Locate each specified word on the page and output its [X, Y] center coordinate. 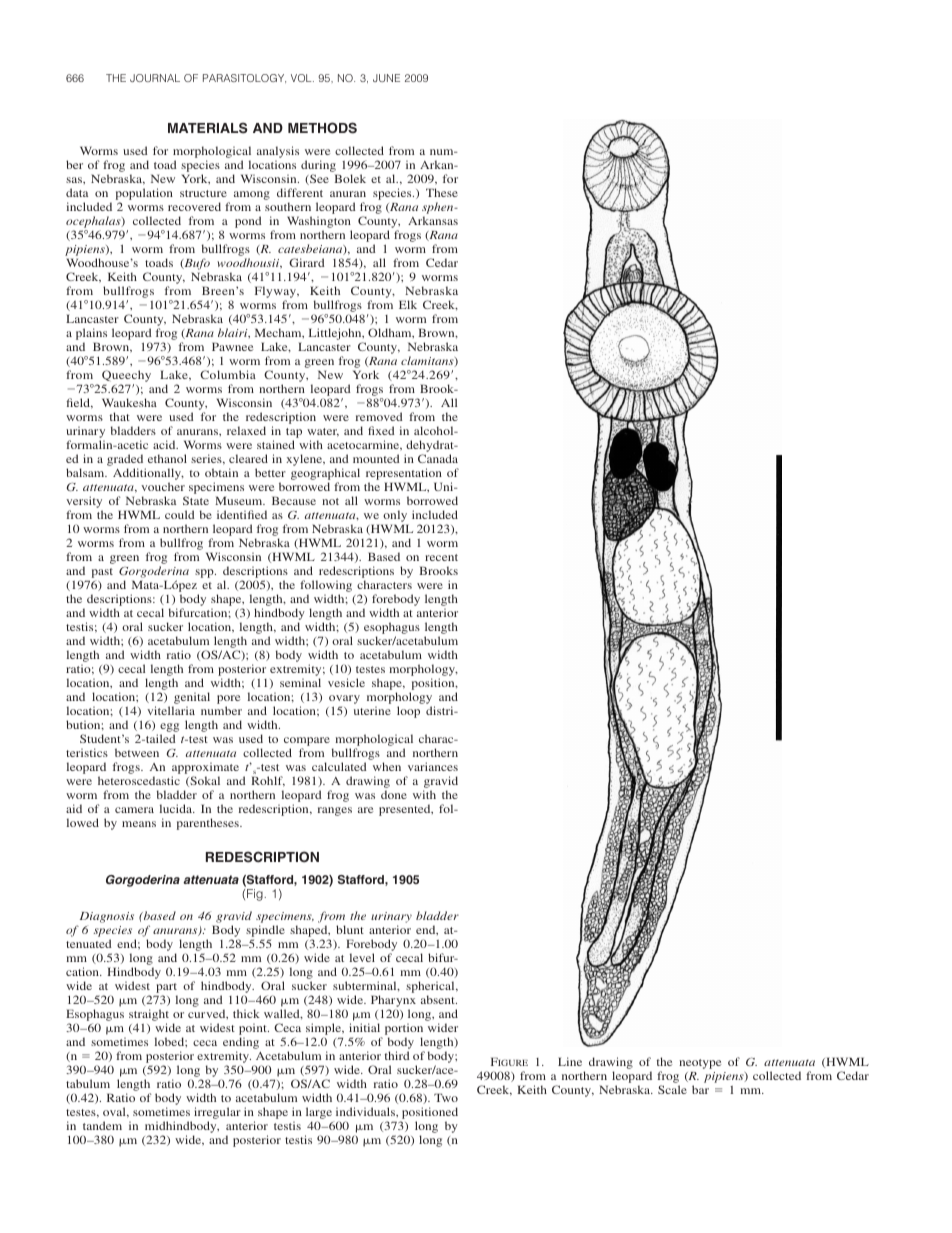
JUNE [386, 78]
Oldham [391, 333]
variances [433, 766]
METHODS [322, 128]
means [139, 824]
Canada [438, 458]
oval [115, 1112]
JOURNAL [155, 78]
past [101, 574]
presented [406, 810]
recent [441, 557]
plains [91, 334]
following [326, 587]
